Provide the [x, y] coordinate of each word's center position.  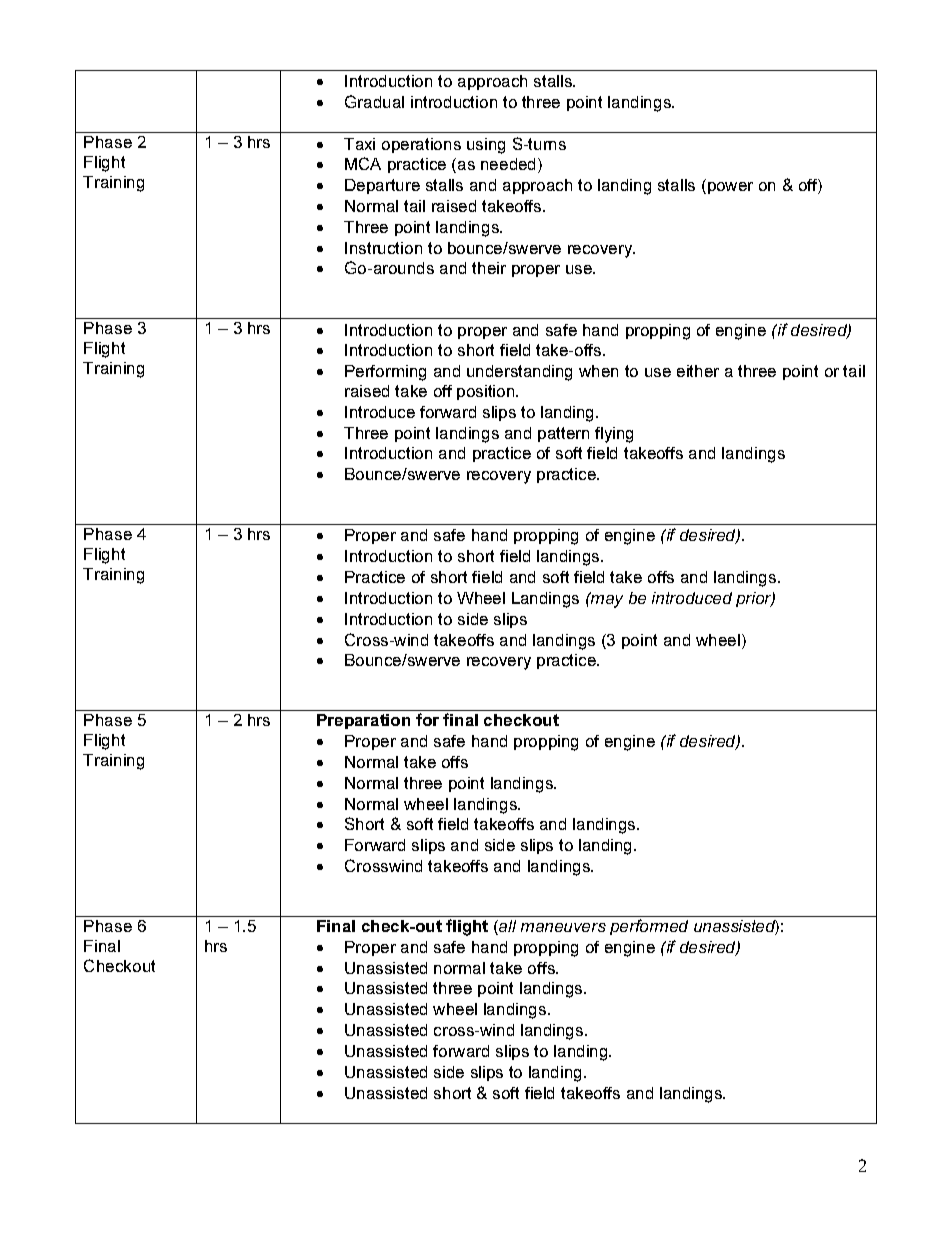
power [730, 188]
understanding [519, 373]
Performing [385, 373]
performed [649, 927]
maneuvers [563, 927]
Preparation [363, 721]
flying [614, 435]
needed [510, 165]
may [606, 600]
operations [421, 145]
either [698, 371]
